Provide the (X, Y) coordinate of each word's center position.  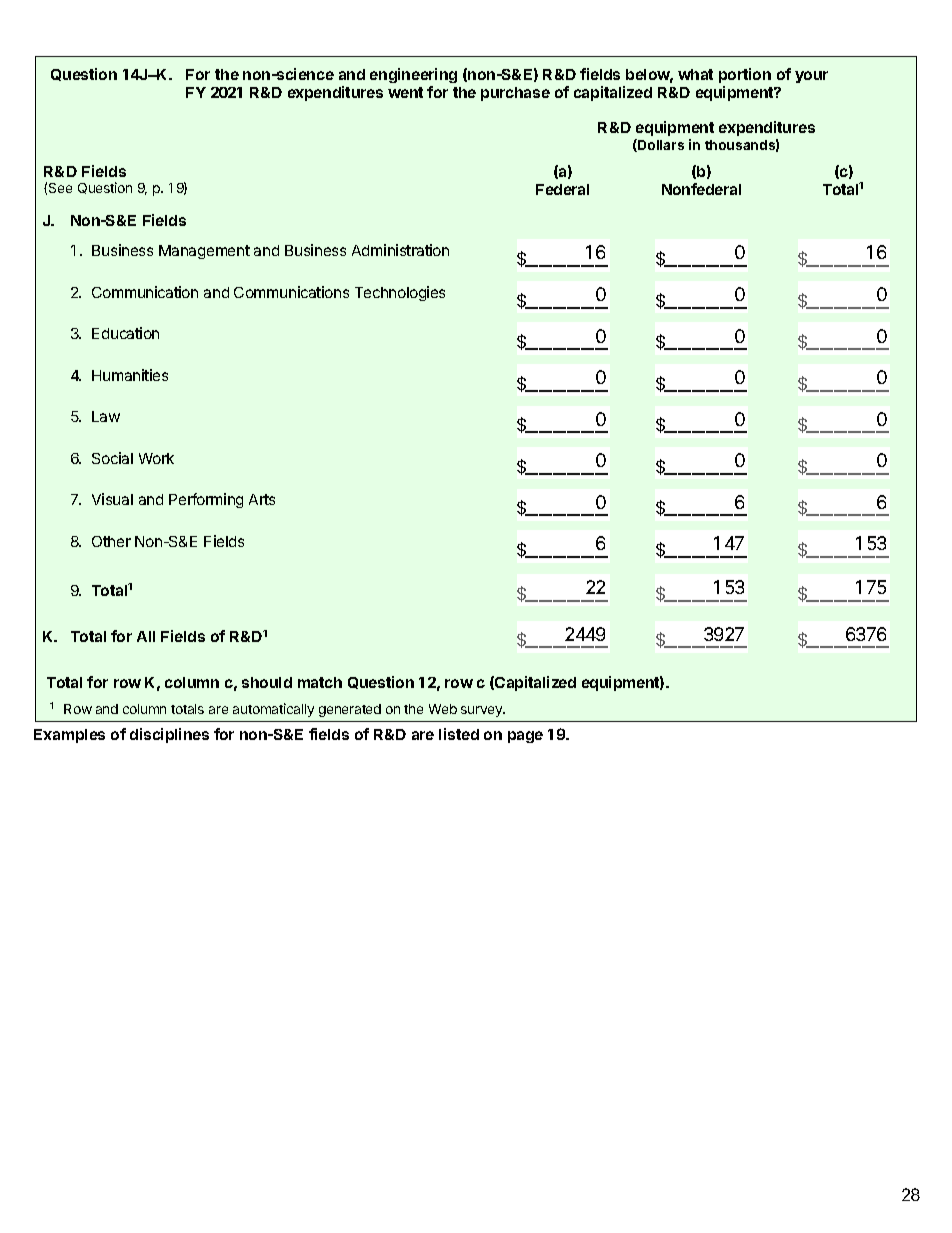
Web (443, 709)
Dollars (660, 145)
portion (745, 75)
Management (204, 252)
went (405, 92)
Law (106, 416)
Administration (400, 250)
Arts (262, 499)
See (60, 188)
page (525, 737)
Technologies (400, 293)
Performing (206, 500)
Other (111, 541)
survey (482, 711)
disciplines (169, 735)
